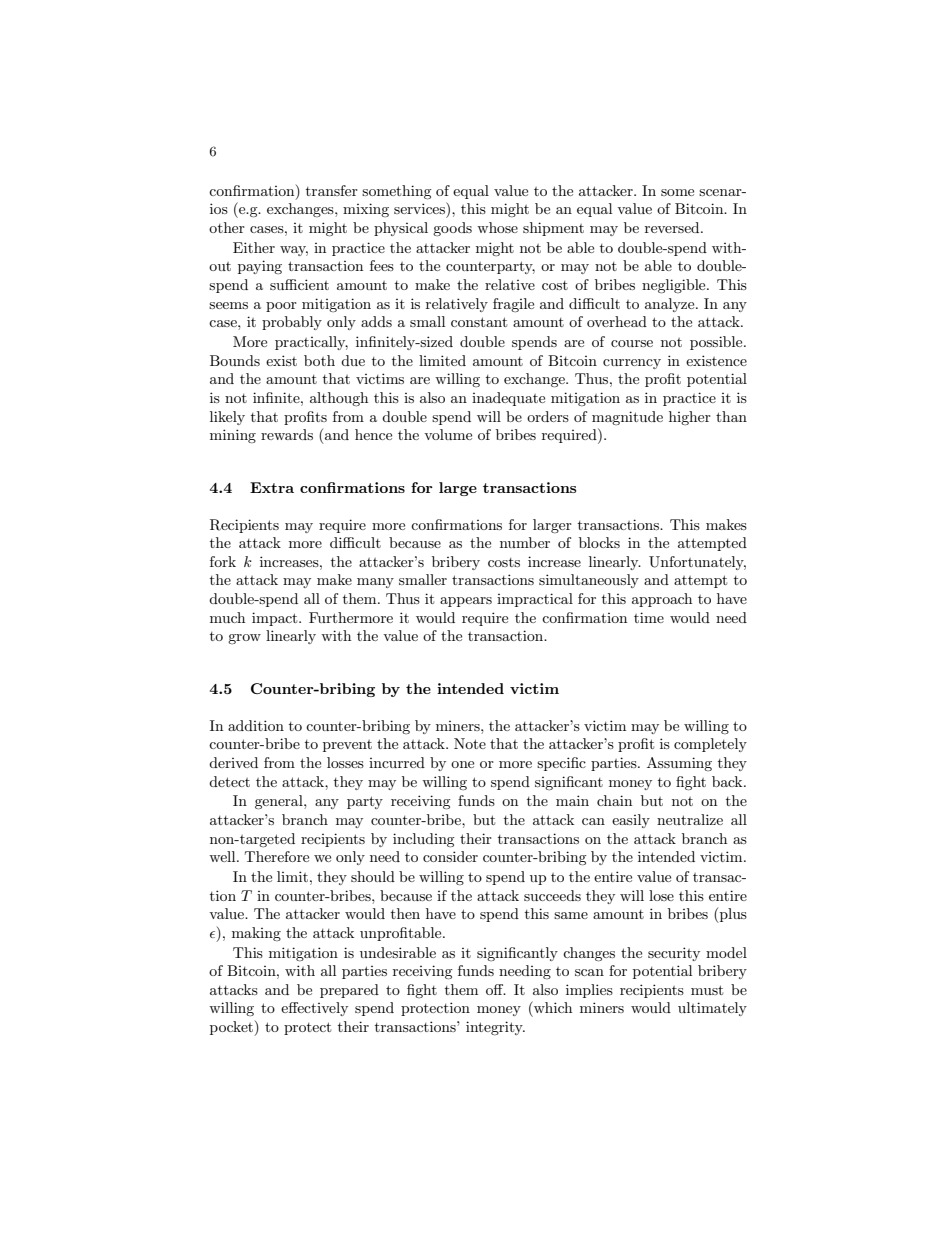  What do you see at coordinates (690, 418) in the screenshot?
I see `higher` at bounding box center [690, 418].
